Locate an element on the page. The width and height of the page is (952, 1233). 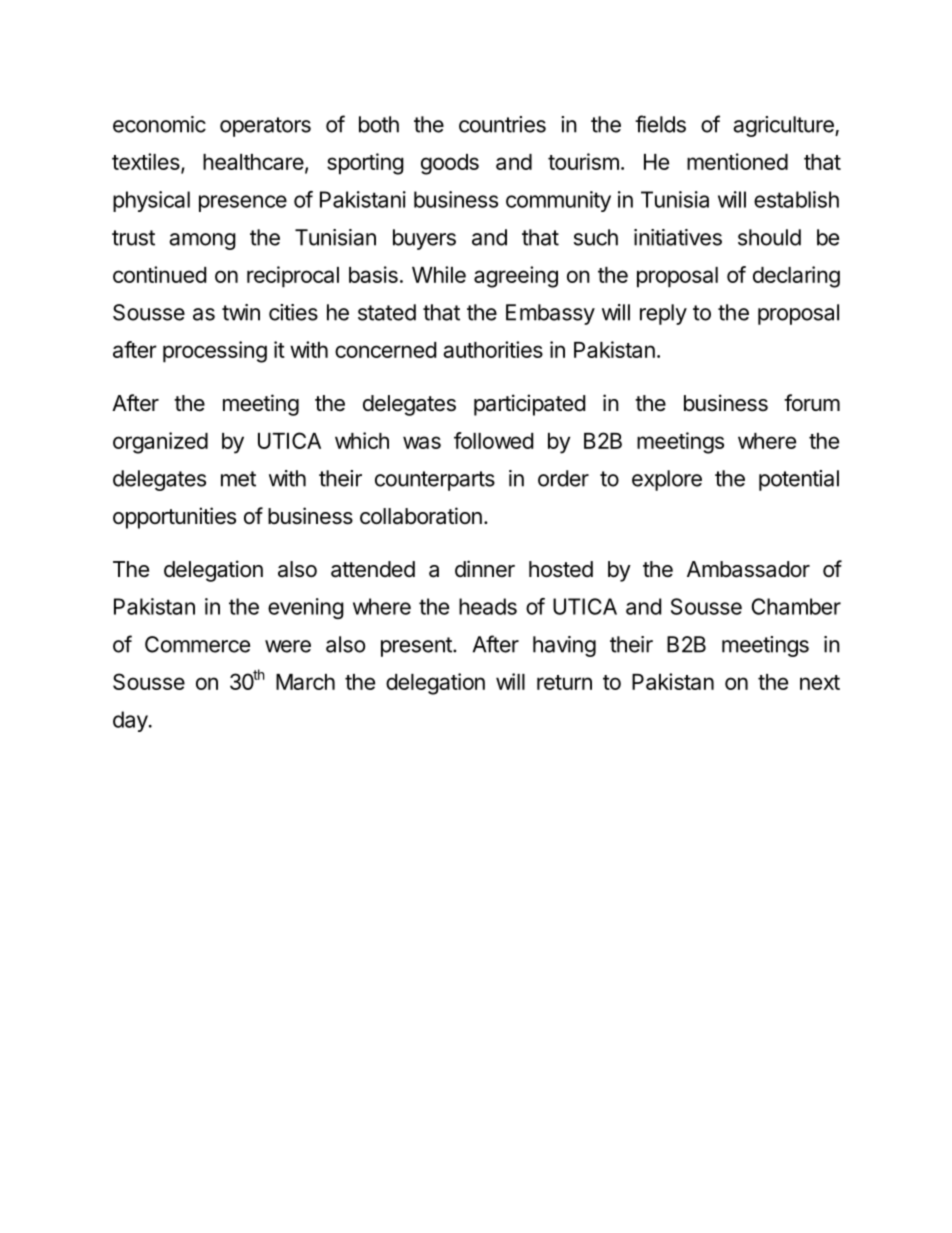
opportunities is located at coordinates (174, 518).
